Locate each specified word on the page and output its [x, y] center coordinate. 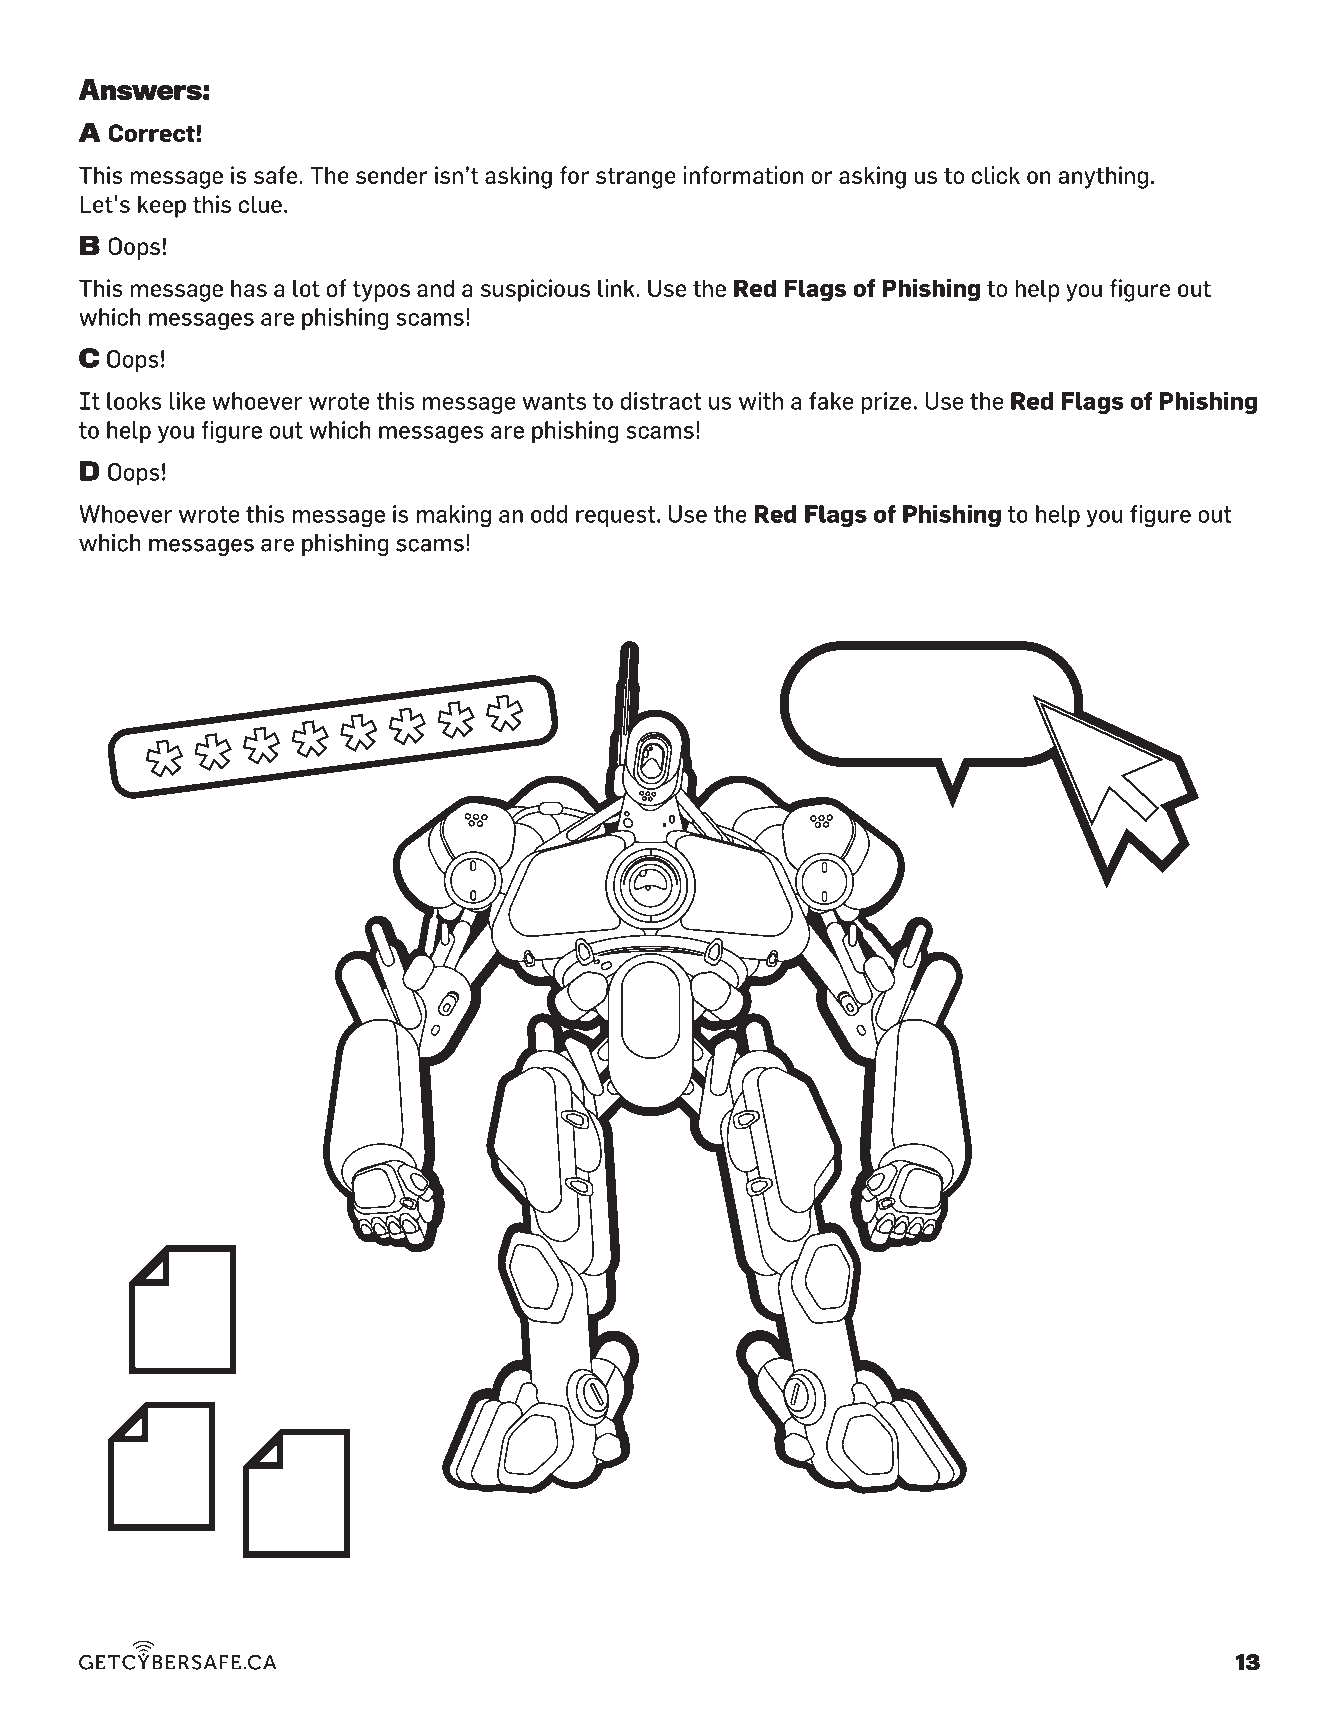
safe [275, 175]
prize [886, 403]
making [453, 516]
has [249, 288]
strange [636, 178]
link [616, 288]
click [996, 175]
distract [661, 401]
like [187, 401]
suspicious [535, 290]
